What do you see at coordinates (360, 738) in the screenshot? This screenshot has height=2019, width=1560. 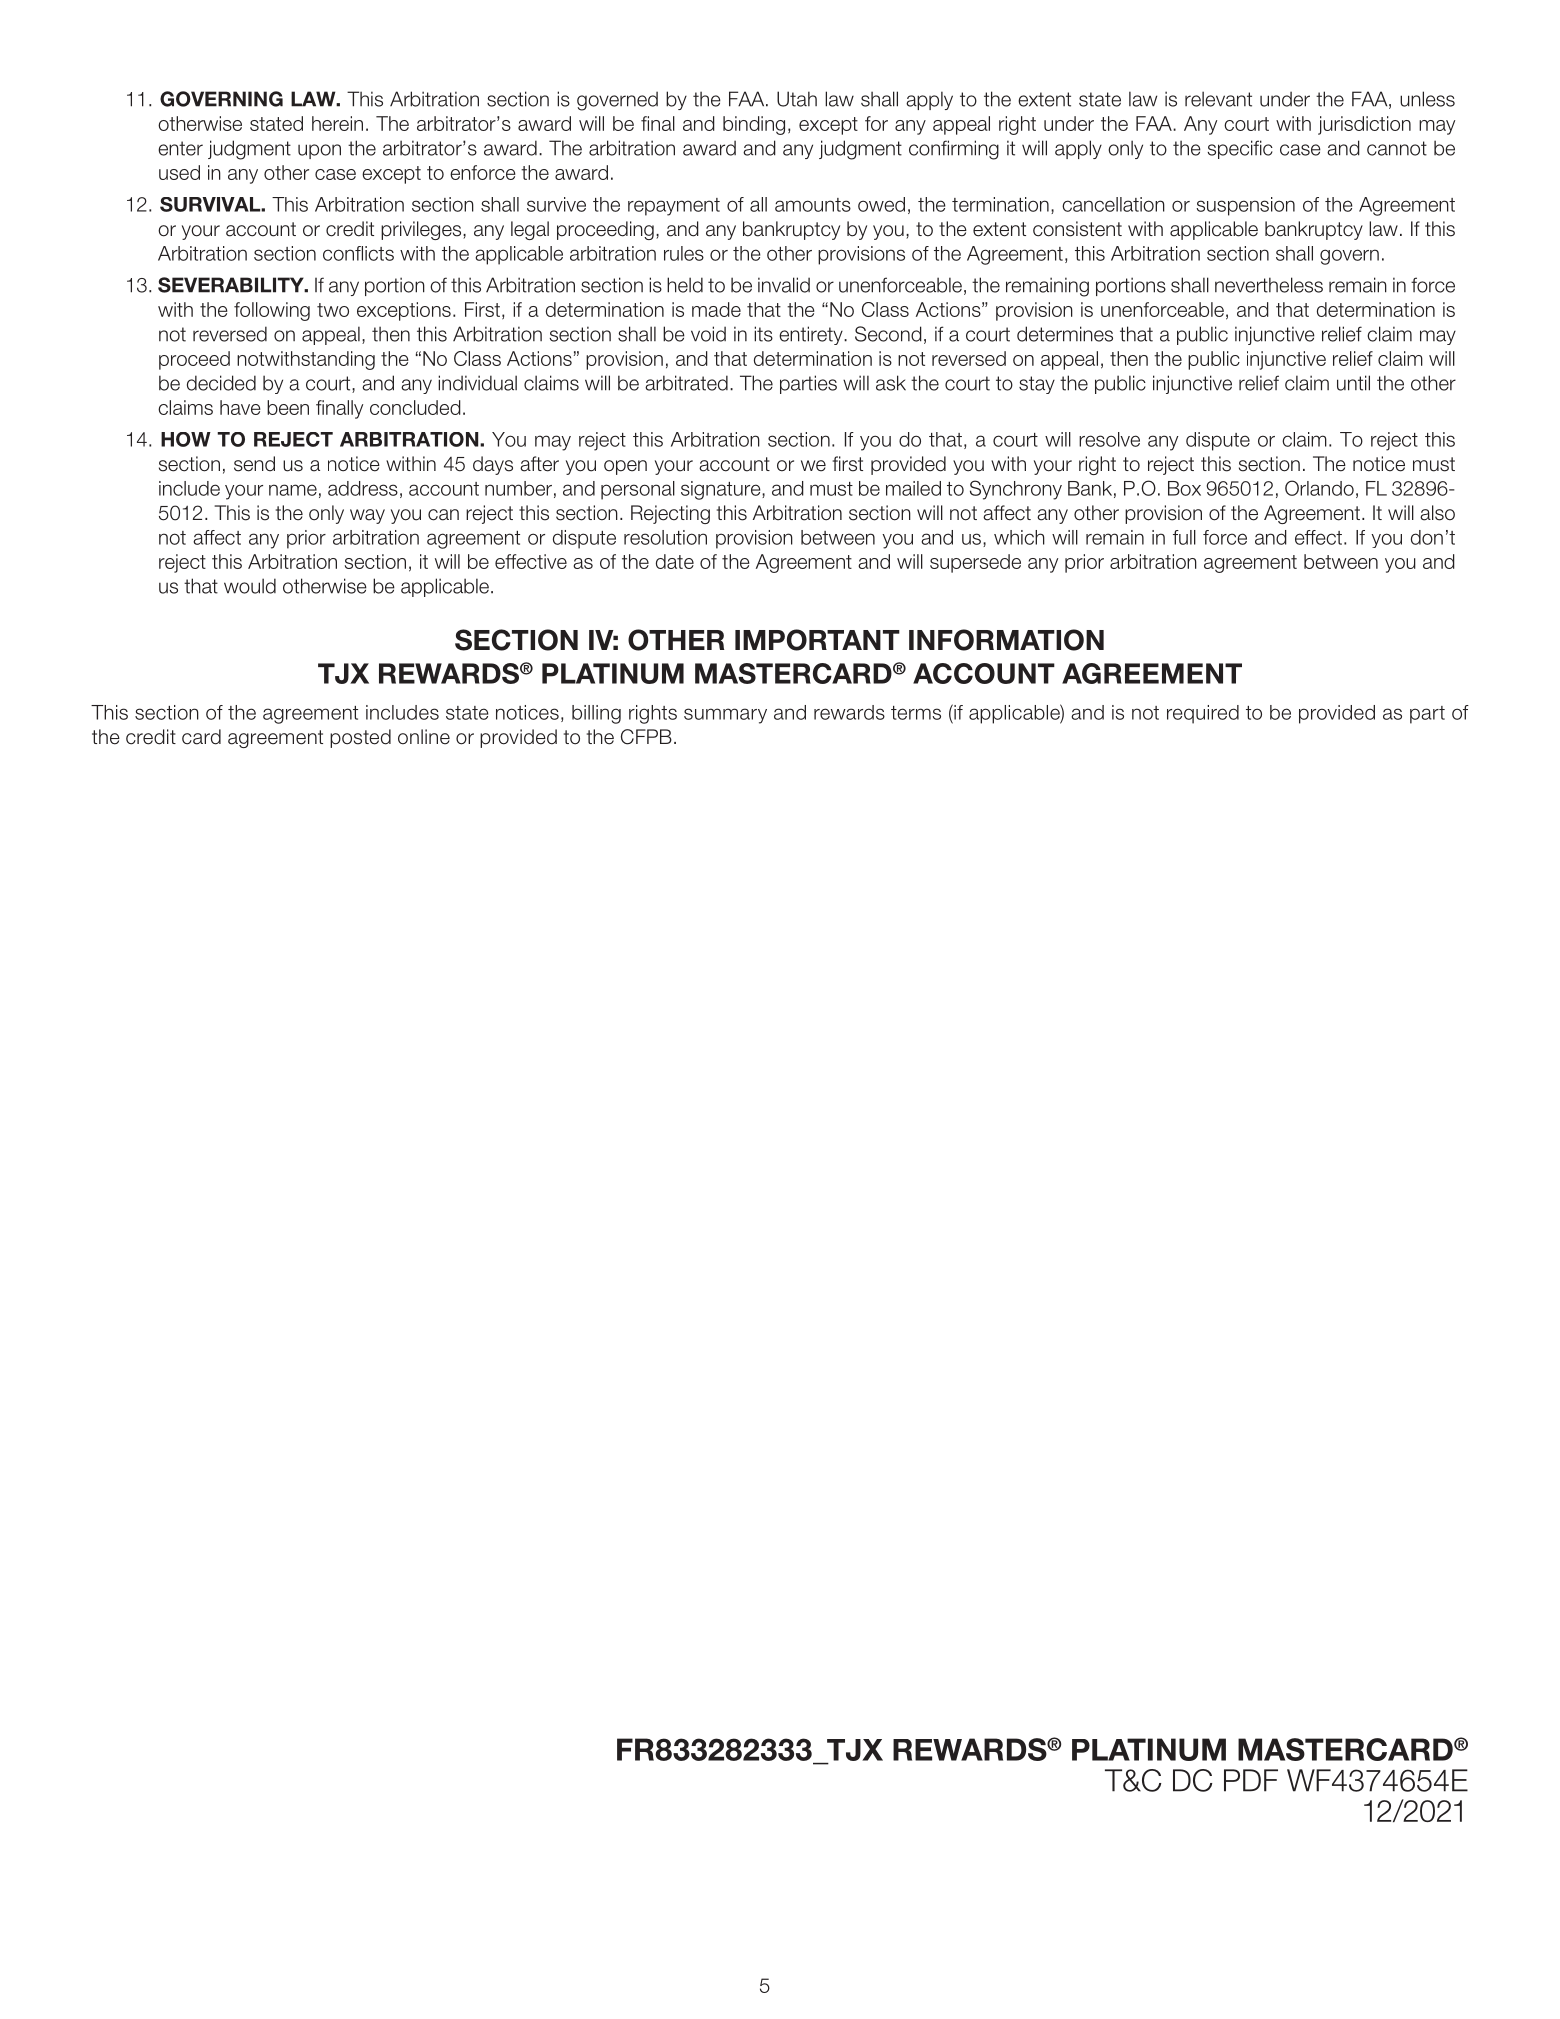 I see `posted` at bounding box center [360, 738].
